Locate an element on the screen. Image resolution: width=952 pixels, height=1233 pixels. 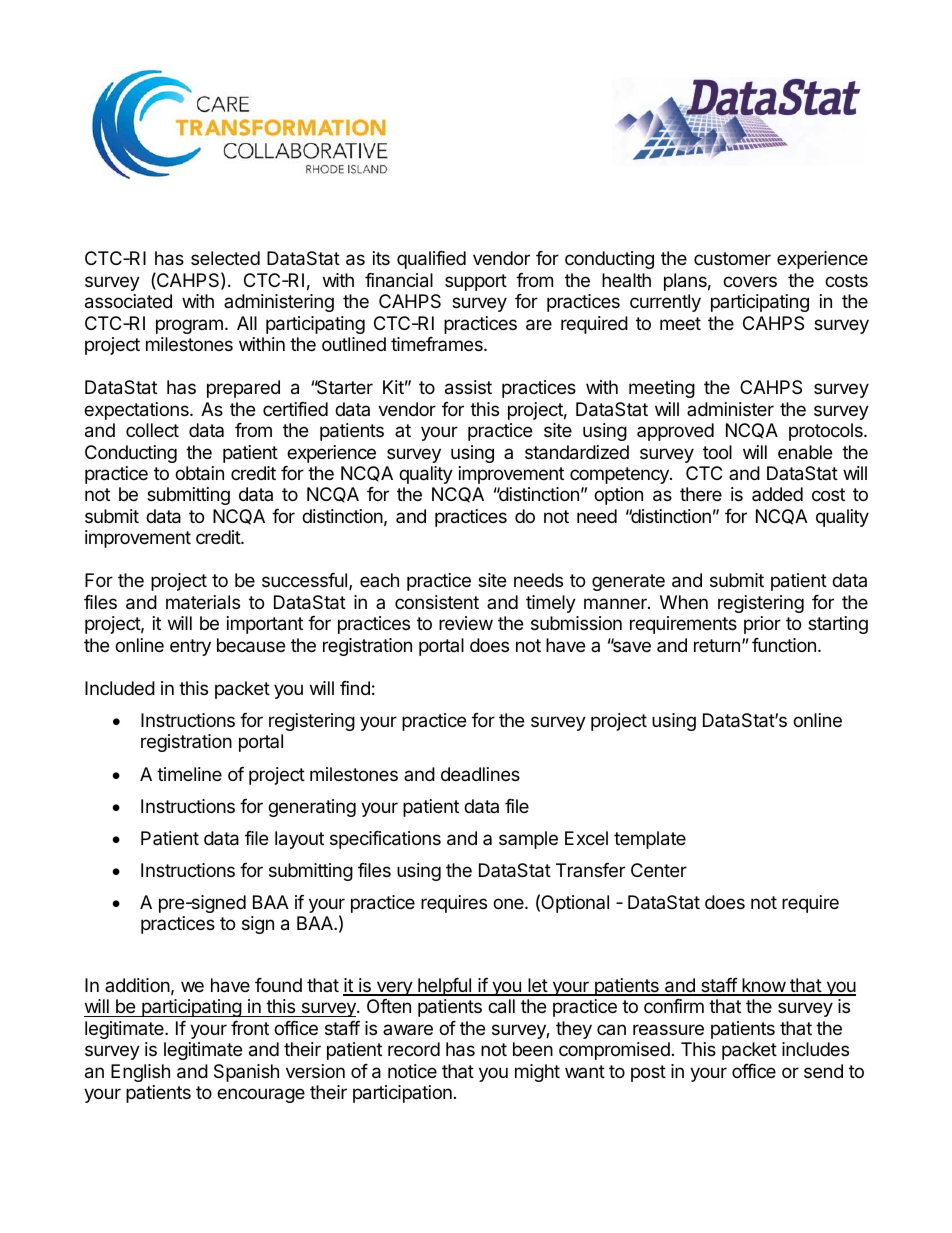
obtain is located at coordinates (199, 473).
